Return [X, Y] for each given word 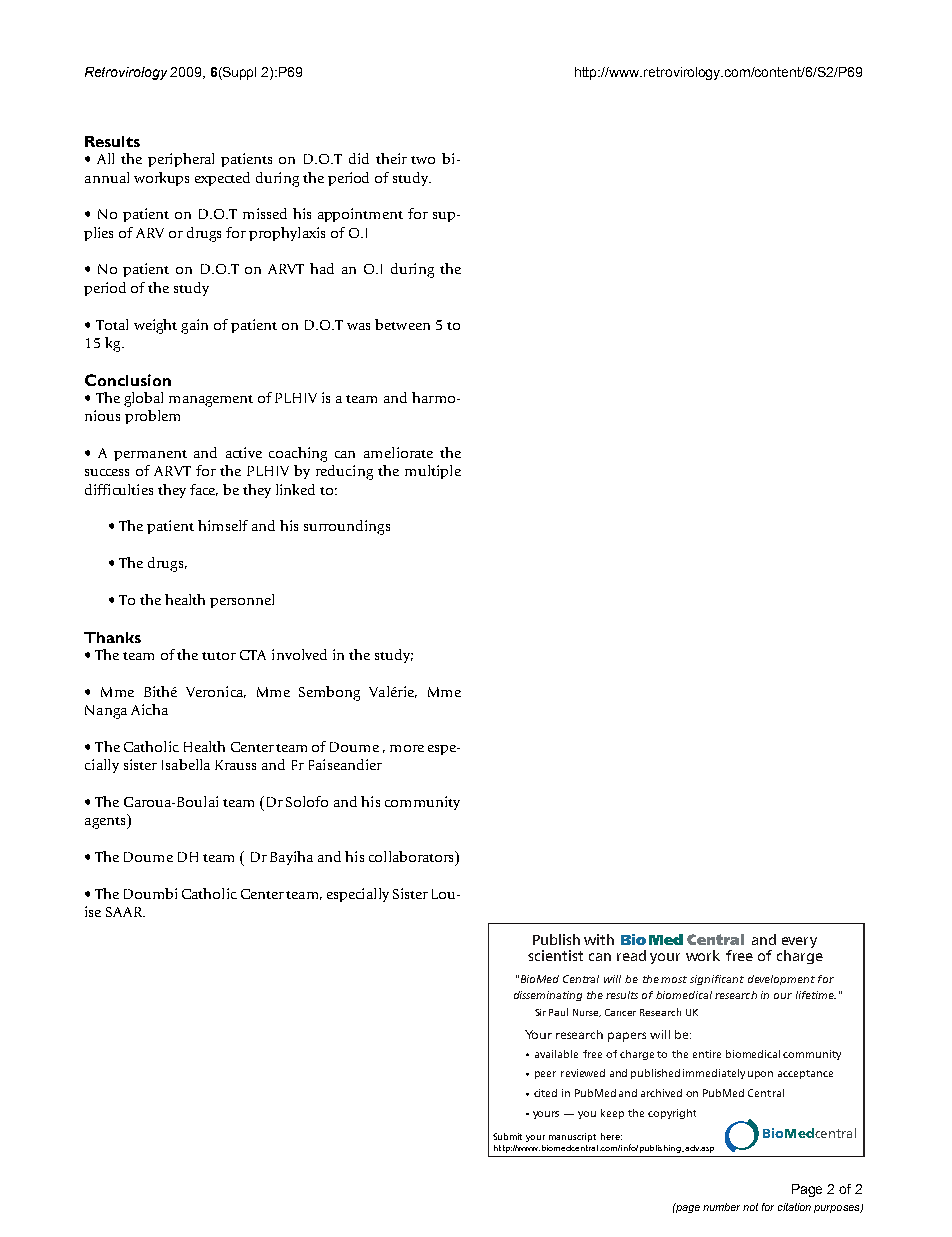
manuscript [572, 1137]
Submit [507, 1136]
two [423, 160]
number [721, 1207]
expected [222, 179]
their [391, 158]
